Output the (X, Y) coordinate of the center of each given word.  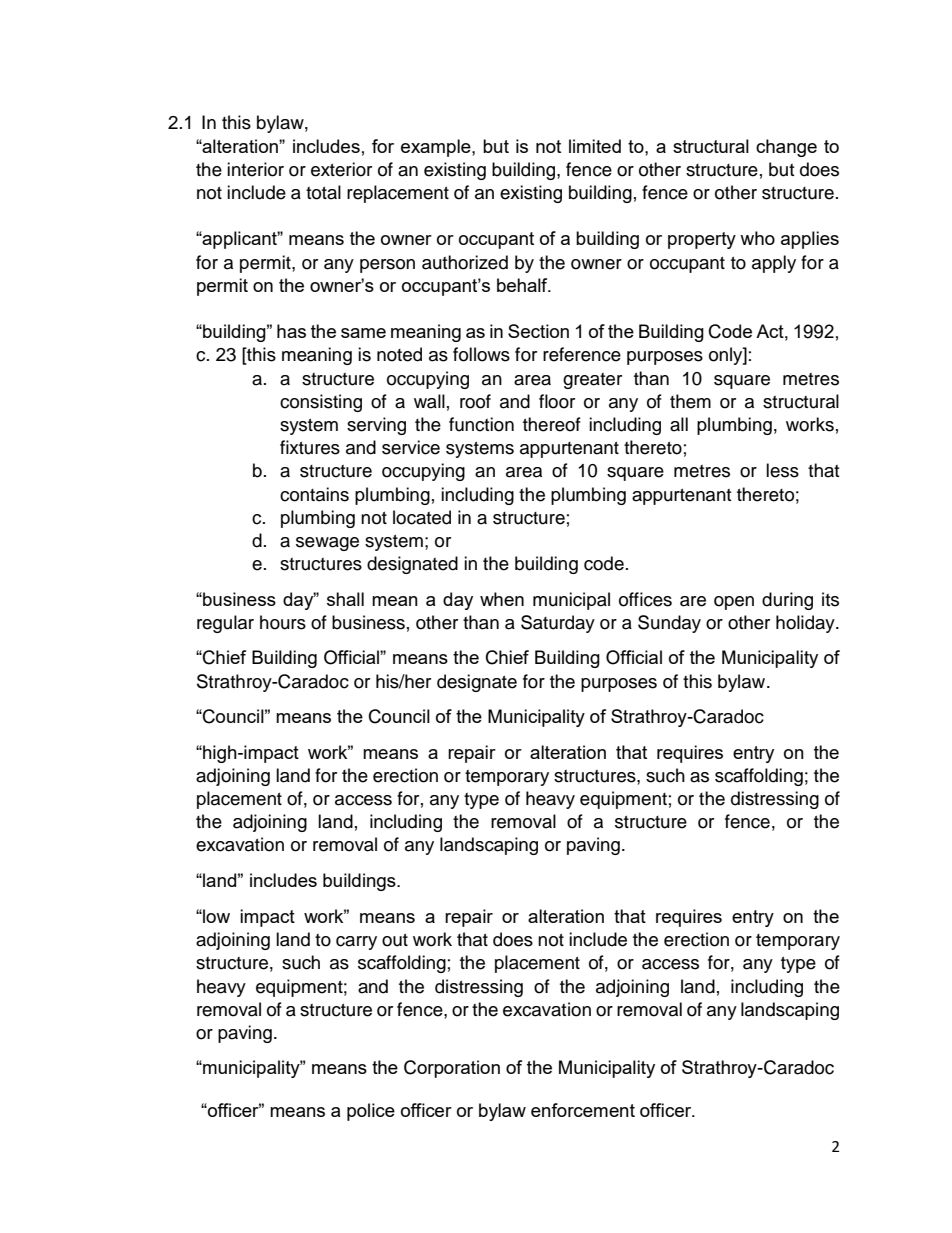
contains (314, 494)
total (323, 192)
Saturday (558, 624)
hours (283, 622)
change (786, 148)
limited (595, 146)
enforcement (583, 1110)
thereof (552, 424)
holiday (806, 624)
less (782, 470)
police (371, 1112)
